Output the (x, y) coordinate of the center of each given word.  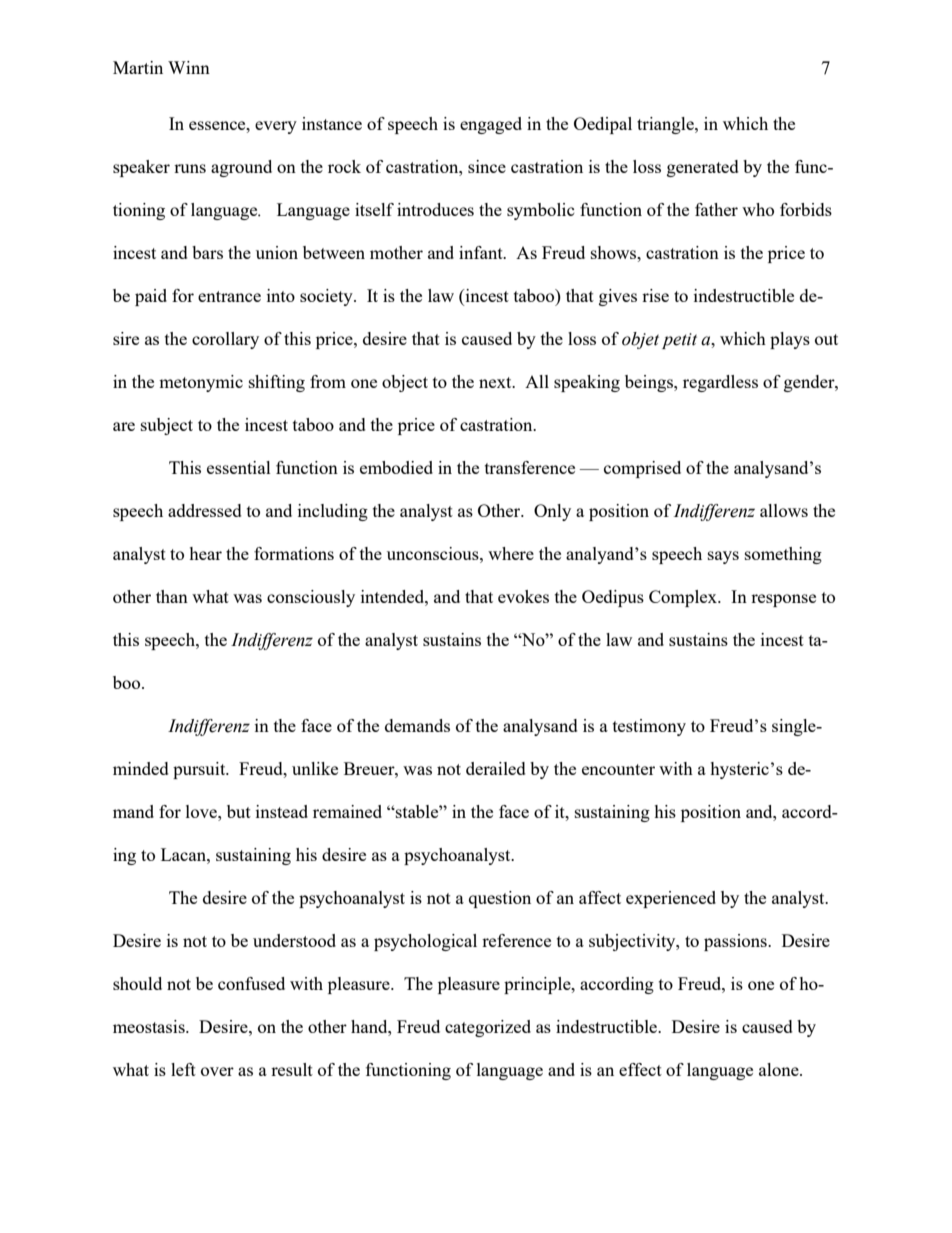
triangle (666, 125)
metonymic (201, 383)
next (496, 382)
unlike (315, 768)
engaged (491, 125)
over (217, 1071)
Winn (189, 67)
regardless (720, 383)
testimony (649, 727)
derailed (496, 768)
